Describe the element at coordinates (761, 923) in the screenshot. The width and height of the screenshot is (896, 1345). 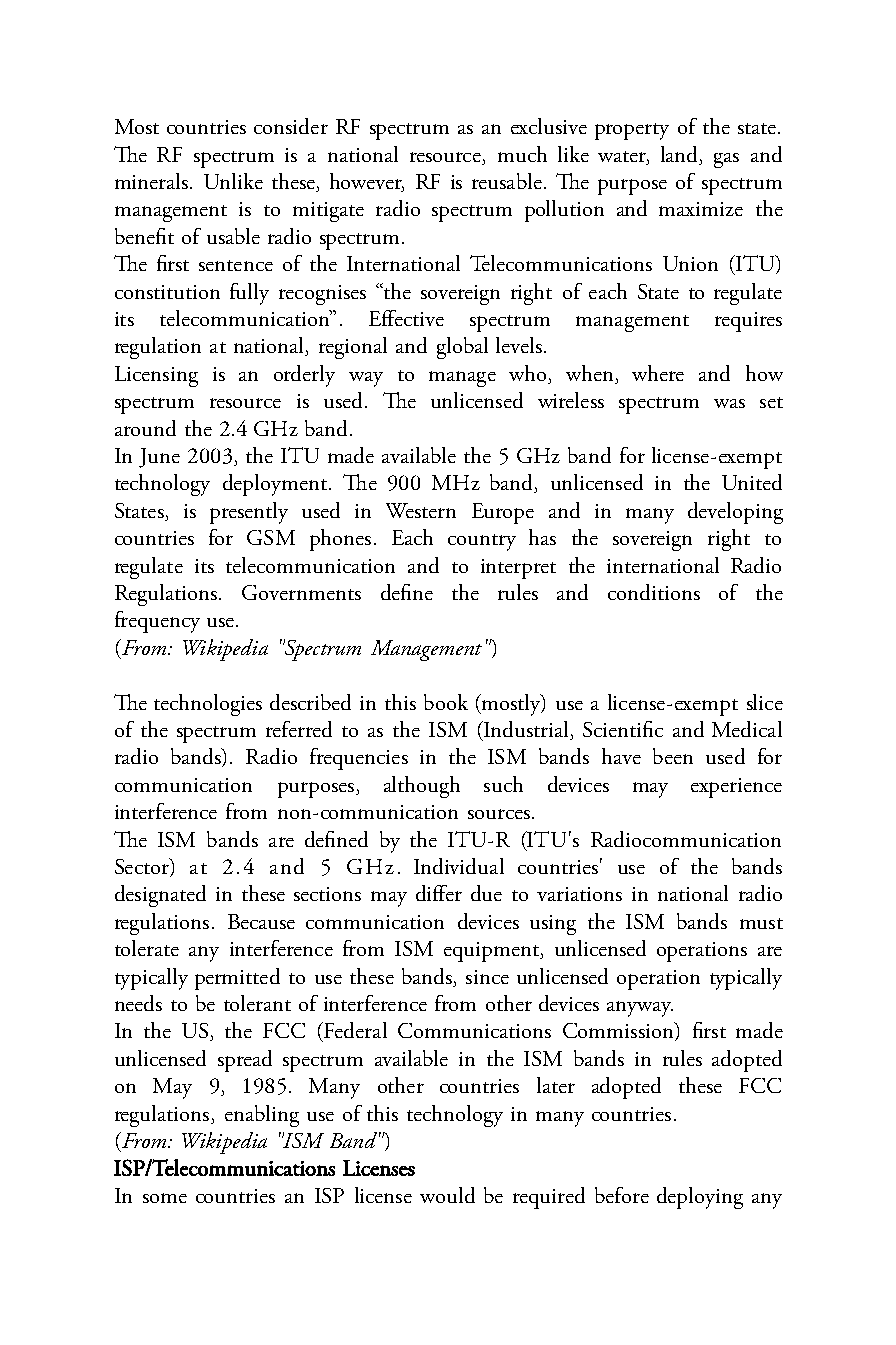
I see `must` at that location.
